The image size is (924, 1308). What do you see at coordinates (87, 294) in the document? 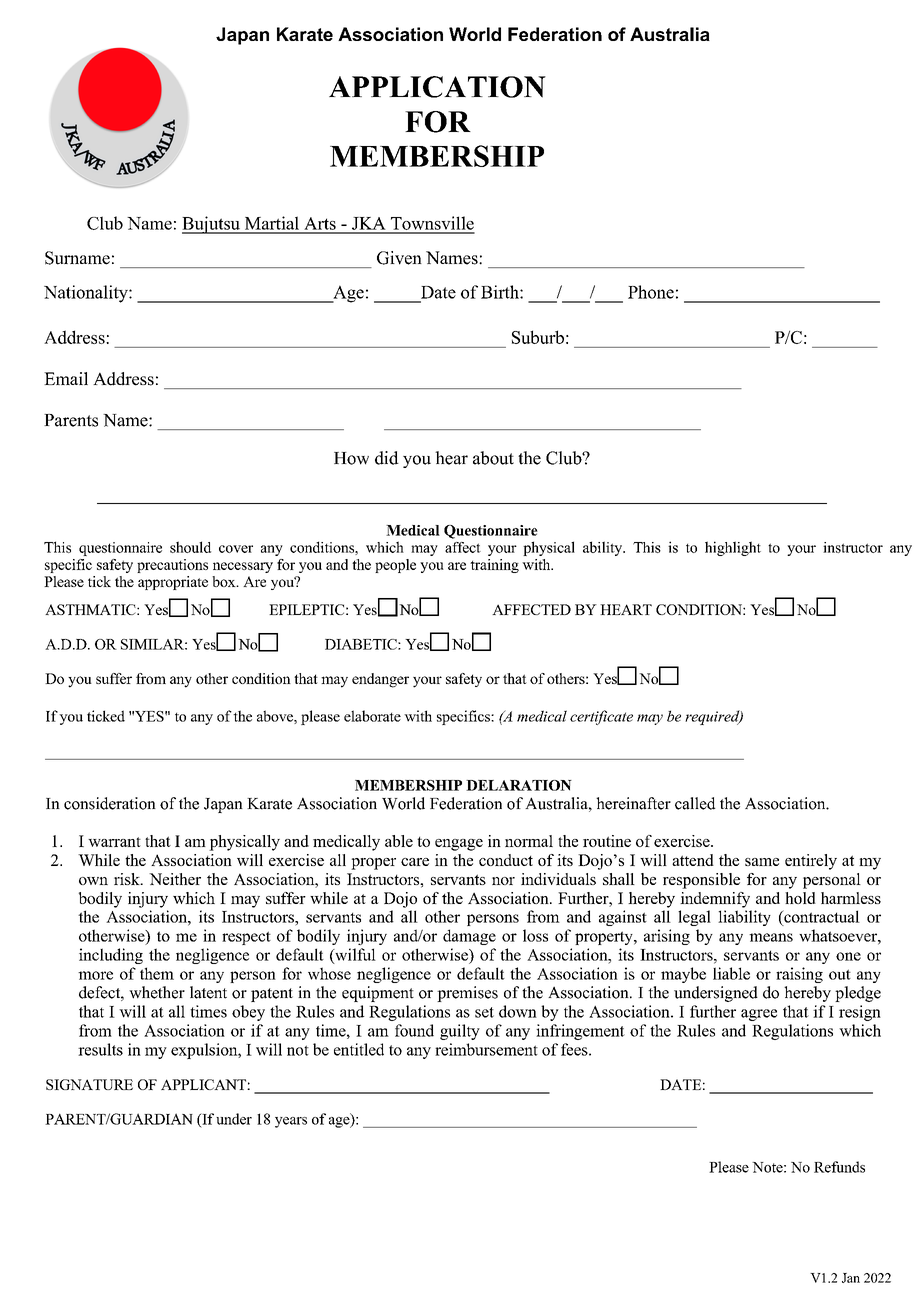
I see `Nationality` at bounding box center [87, 294].
